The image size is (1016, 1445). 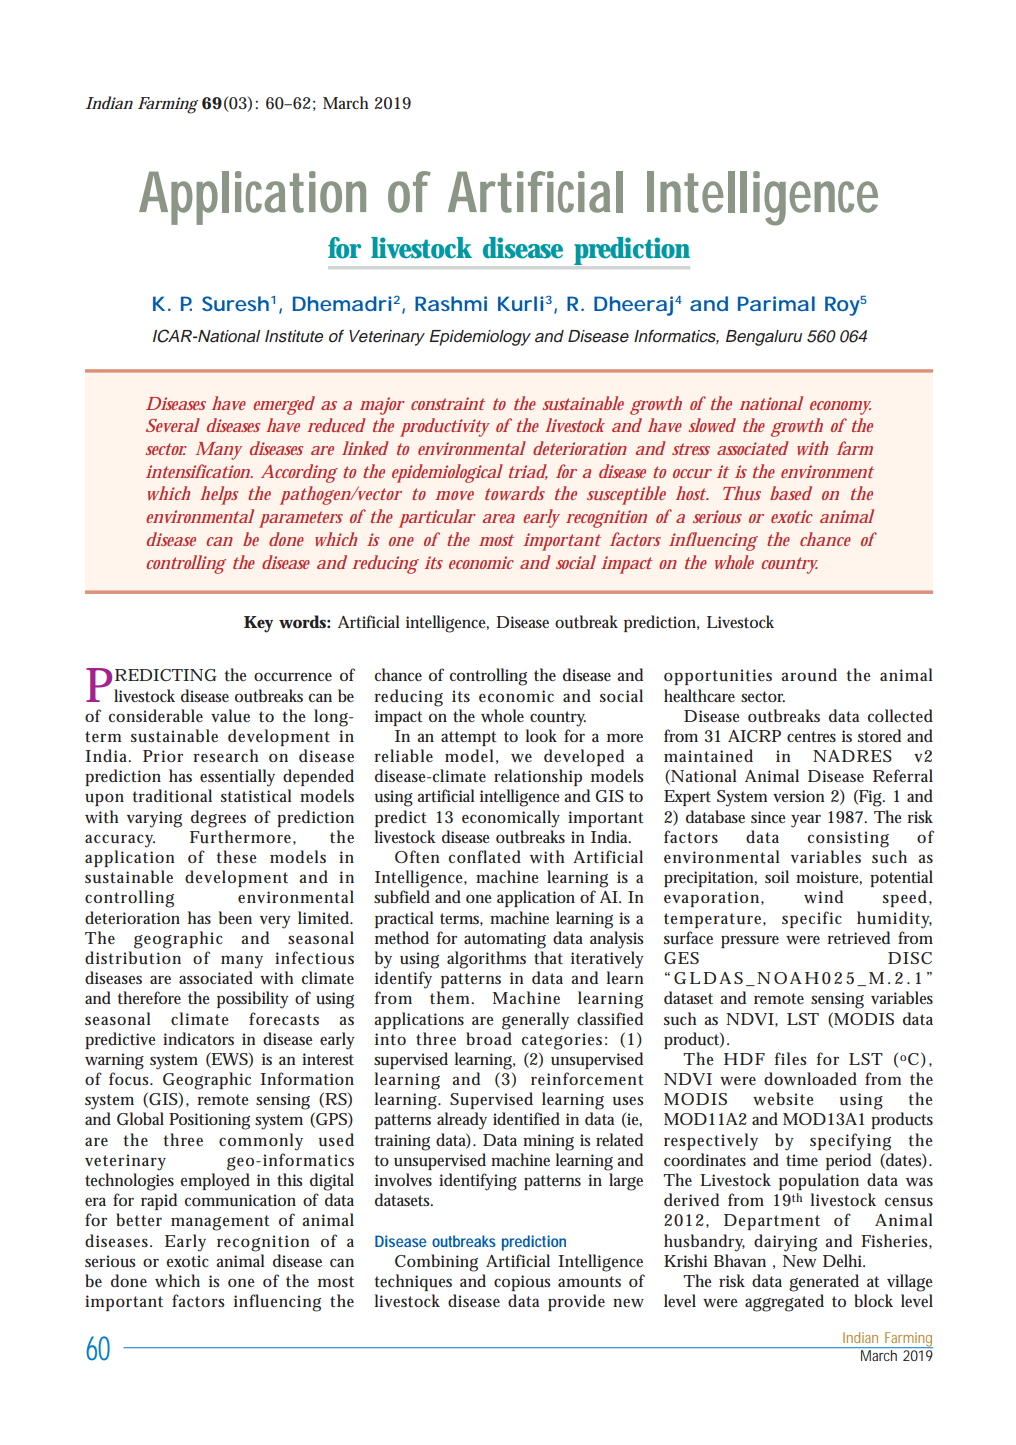 What do you see at coordinates (133, 958) in the screenshot?
I see `distribution` at bounding box center [133, 958].
